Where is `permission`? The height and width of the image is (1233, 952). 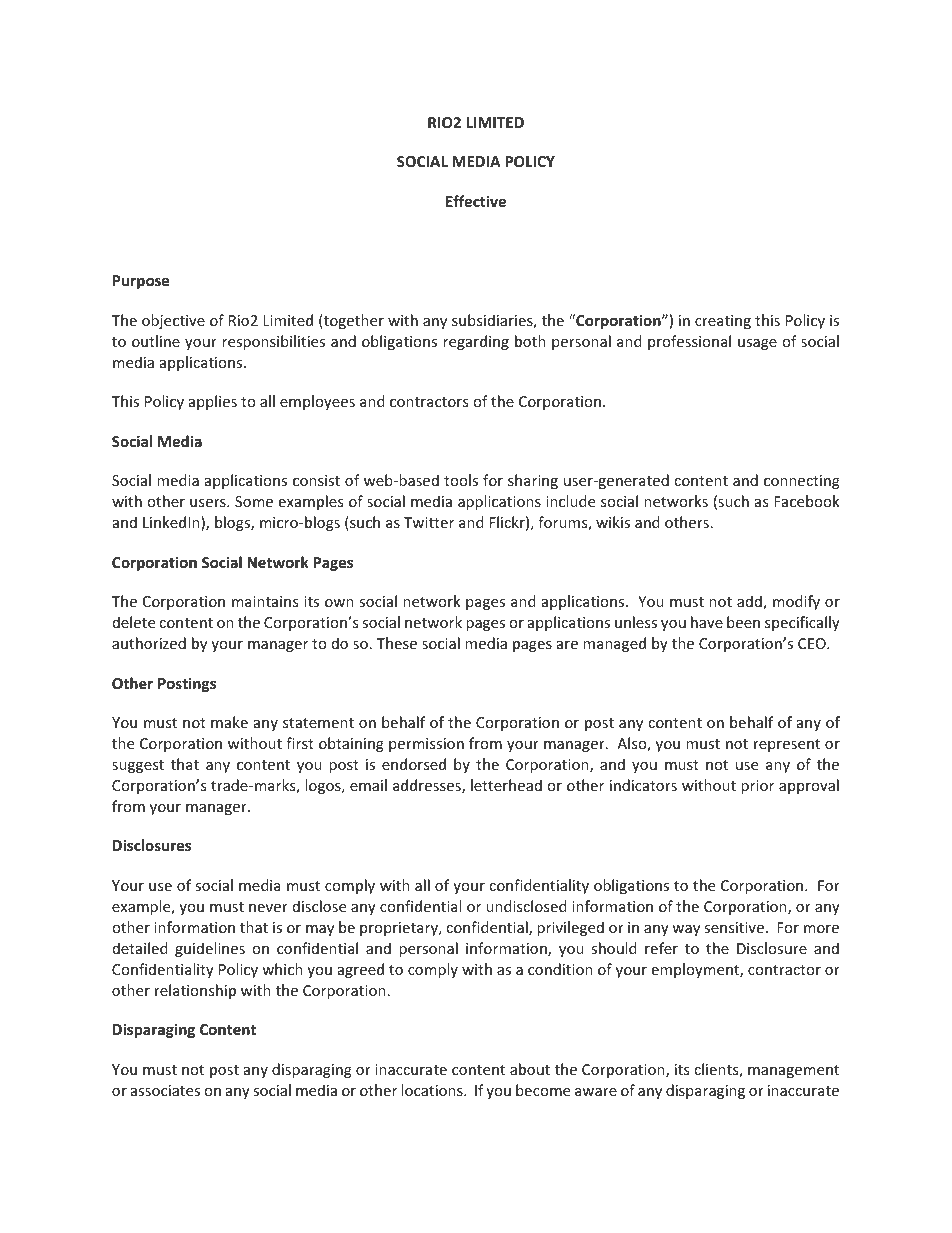 permission is located at coordinates (426, 745).
